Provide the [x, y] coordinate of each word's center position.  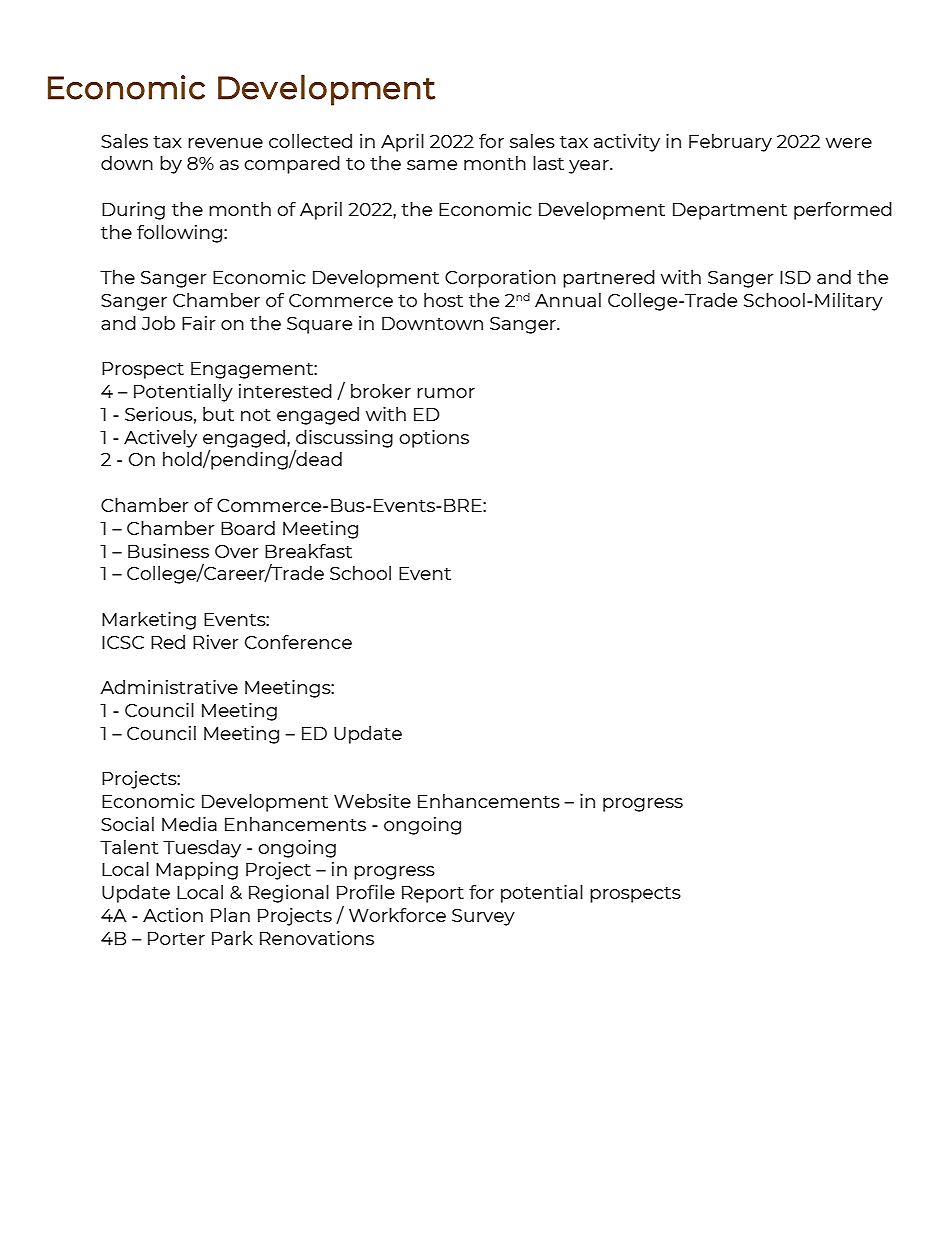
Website [372, 801]
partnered [609, 279]
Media [189, 824]
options [434, 439]
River [216, 642]
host [443, 300]
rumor [446, 393]
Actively [160, 439]
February [730, 143]
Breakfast [308, 551]
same [432, 165]
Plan [230, 915]
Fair [199, 323]
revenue [225, 143]
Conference [298, 642]
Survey [483, 917]
